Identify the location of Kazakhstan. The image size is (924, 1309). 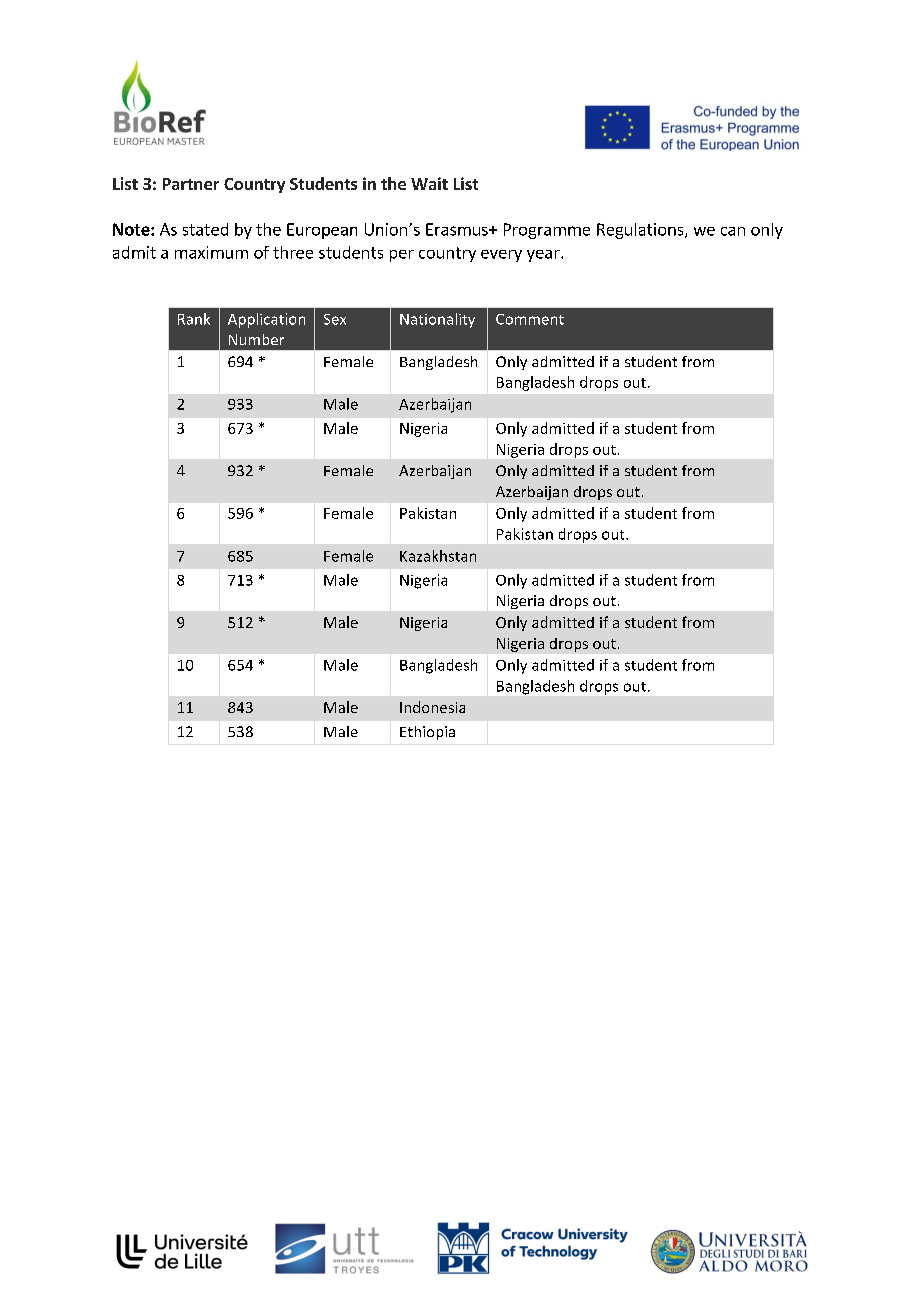
(438, 556).
